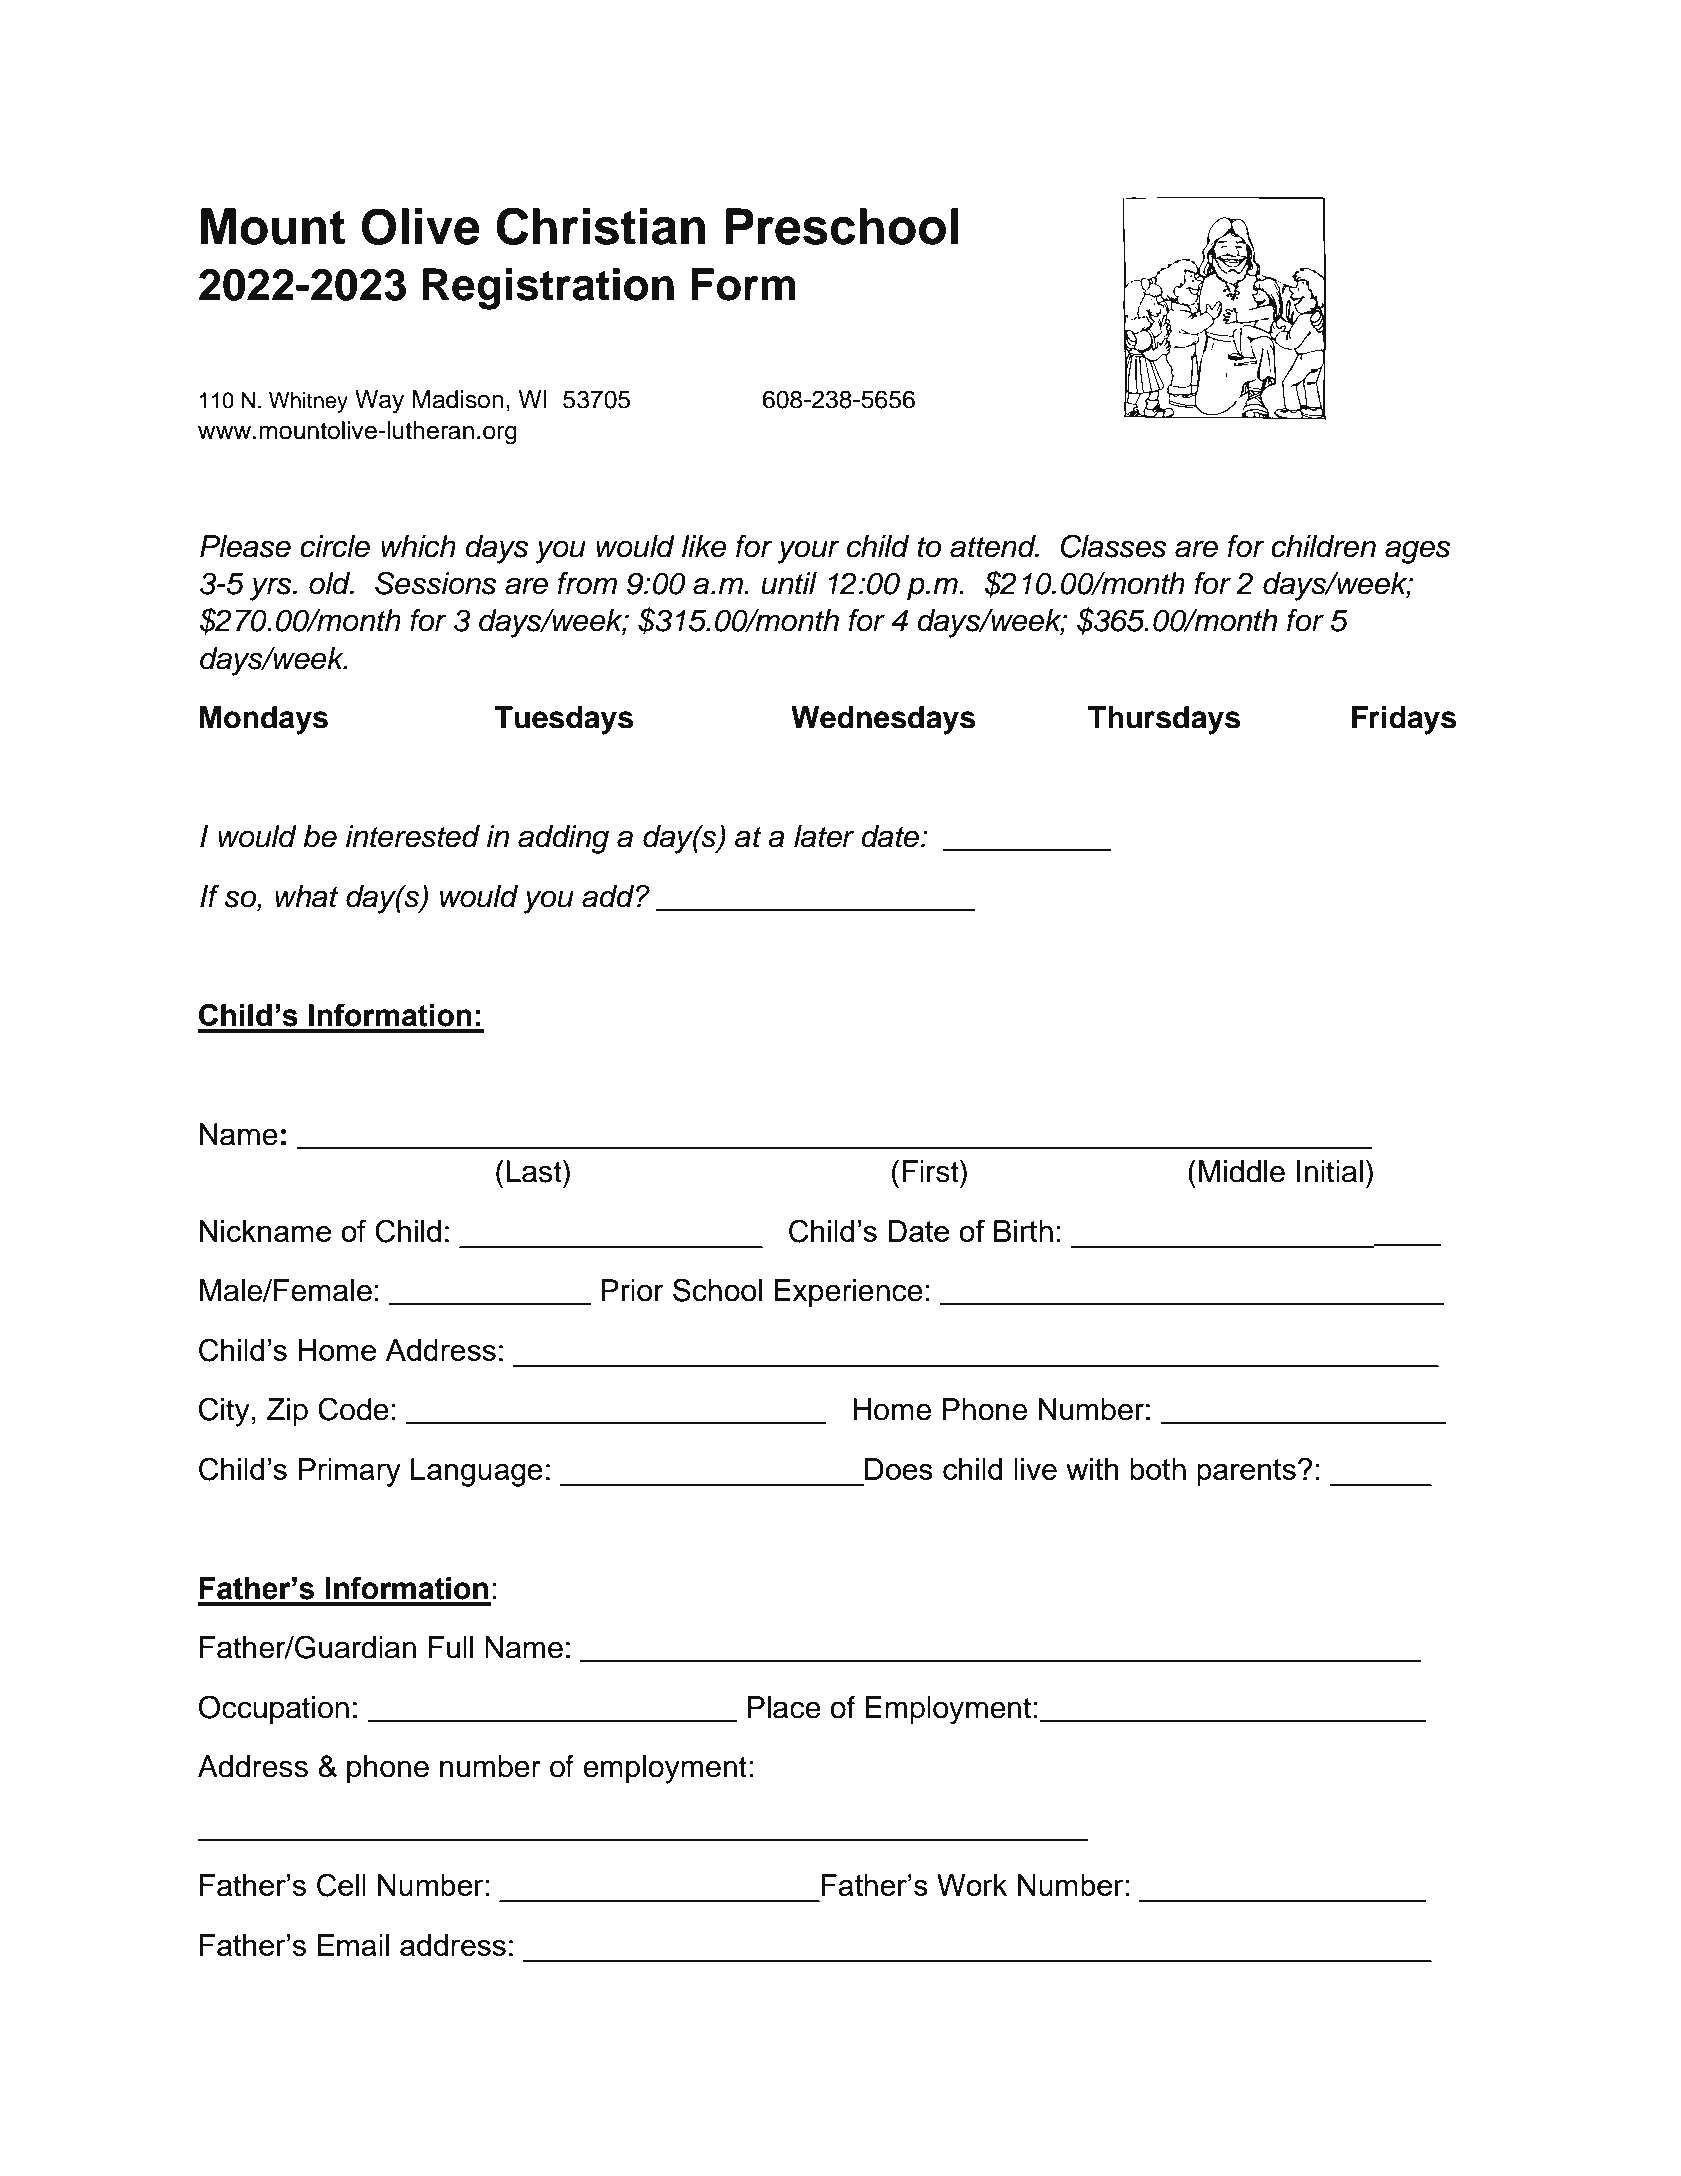 This document has width=1681, height=2176. What do you see at coordinates (1241, 1171) in the document?
I see `Middle` at bounding box center [1241, 1171].
